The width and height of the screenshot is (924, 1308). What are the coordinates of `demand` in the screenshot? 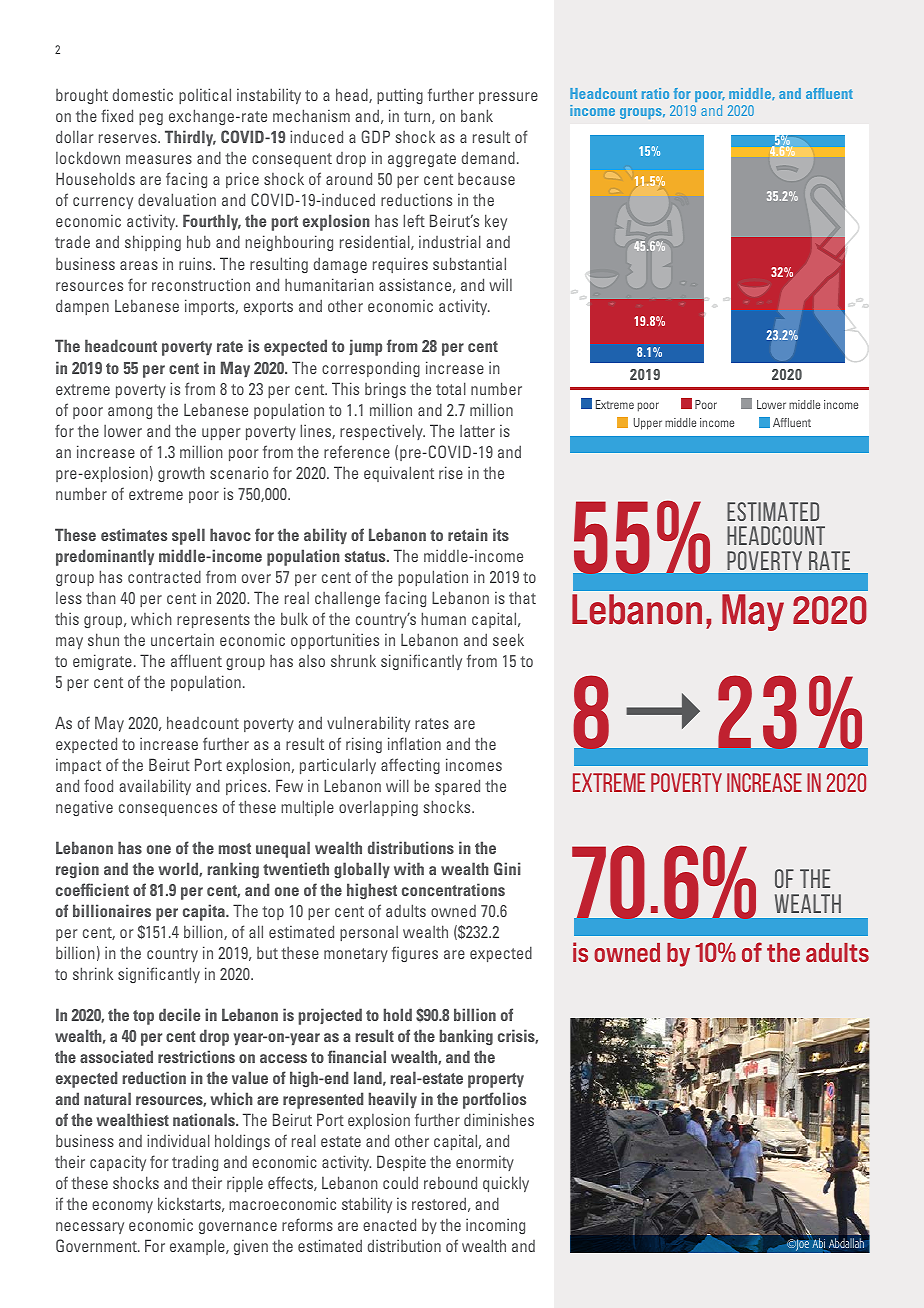 It's located at (488, 157).
